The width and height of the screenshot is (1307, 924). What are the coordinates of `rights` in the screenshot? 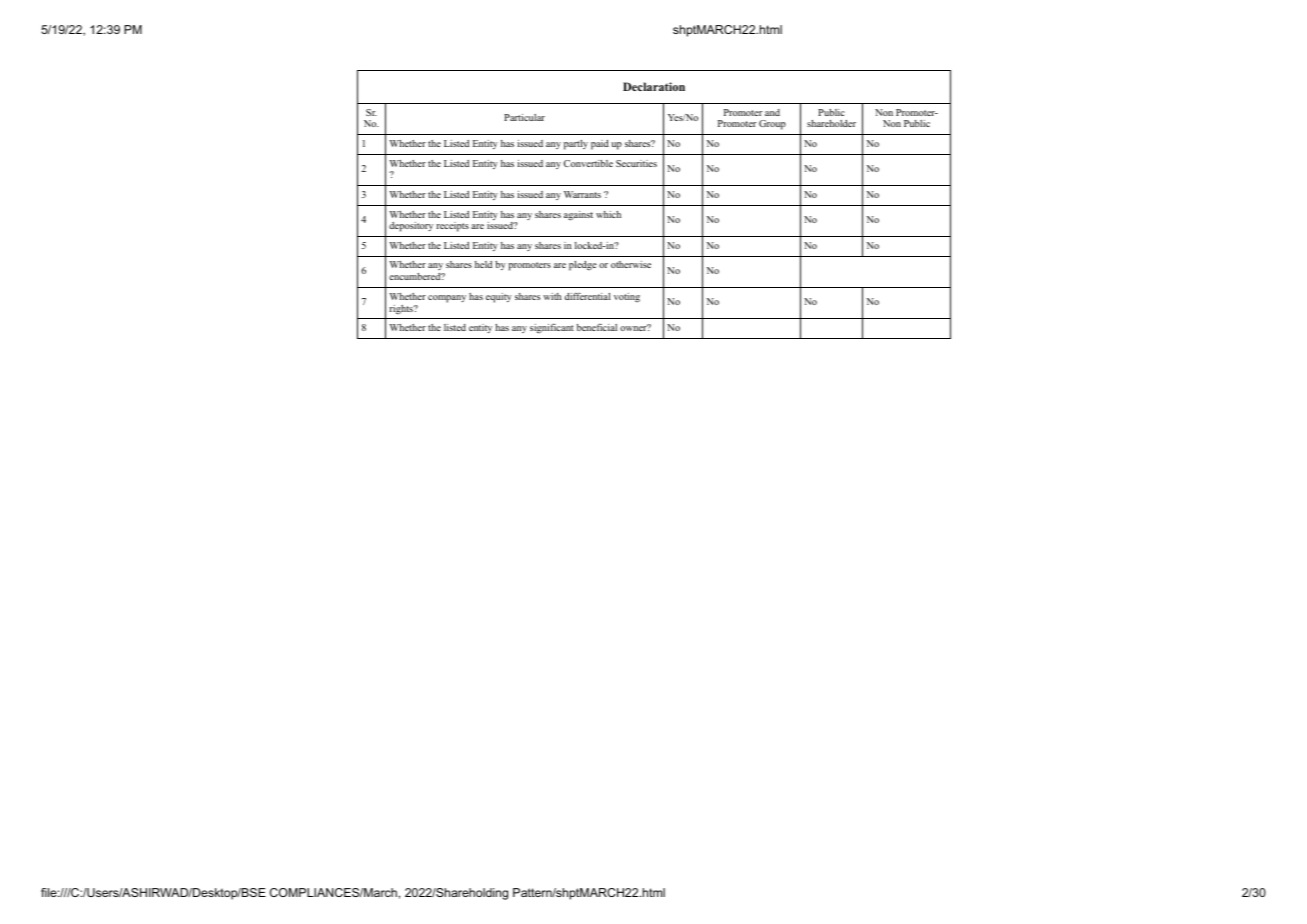 It's located at (402, 309).
